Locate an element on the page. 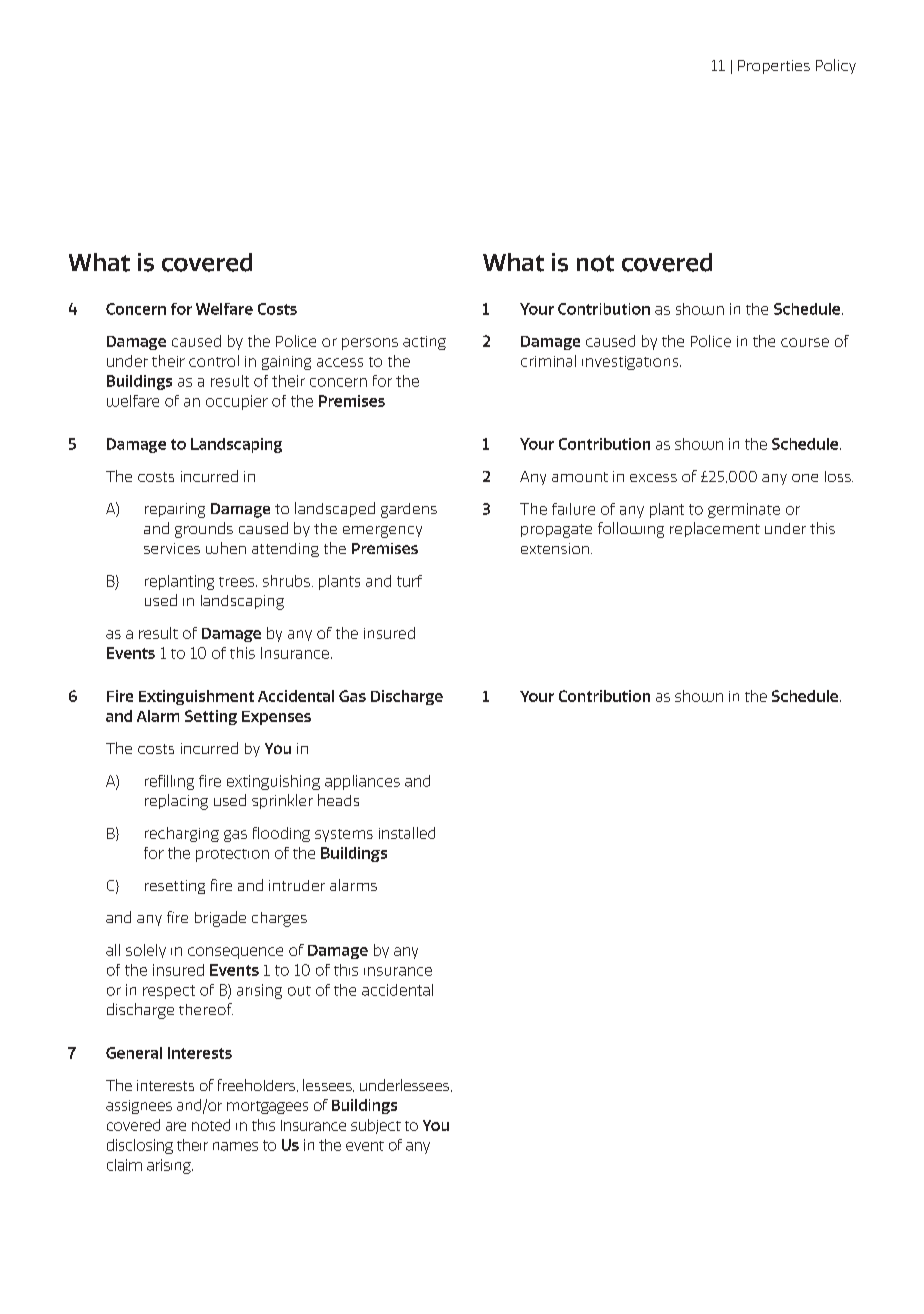 The width and height of the document is (924, 1314). refilling is located at coordinates (169, 782).
